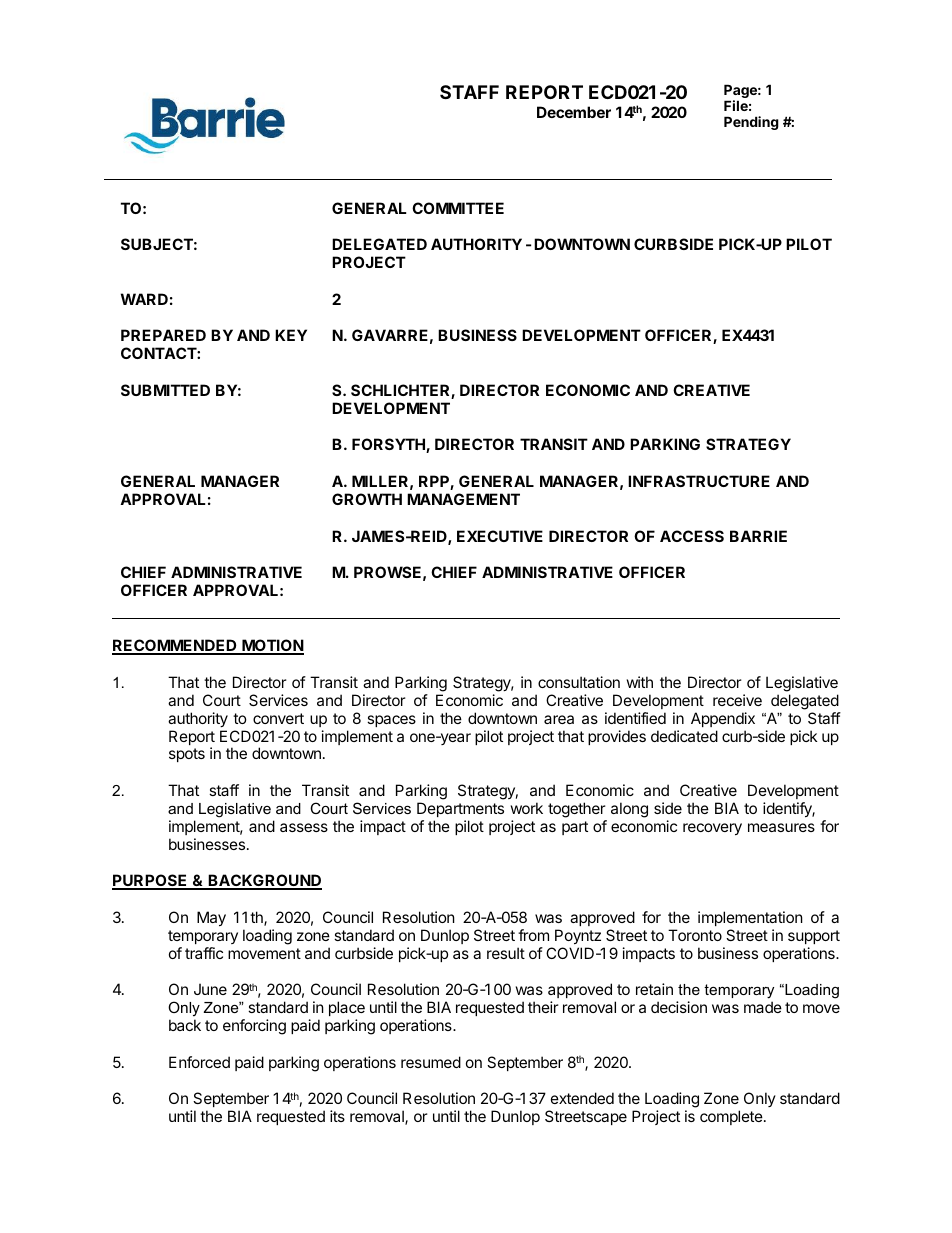  I want to click on MANAGEMENT, so click(463, 499).
